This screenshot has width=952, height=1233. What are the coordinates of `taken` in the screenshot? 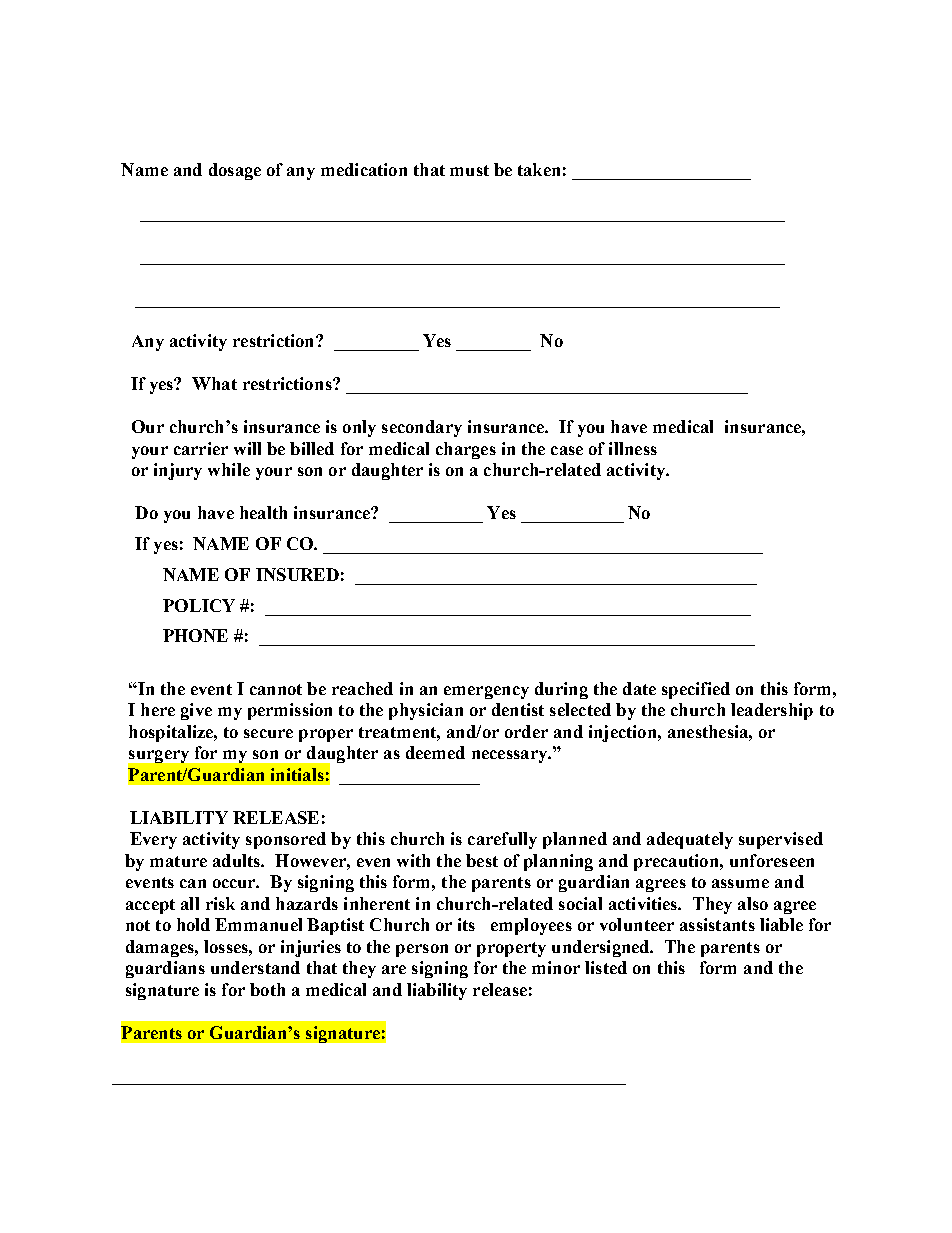 It's located at (539, 169).
